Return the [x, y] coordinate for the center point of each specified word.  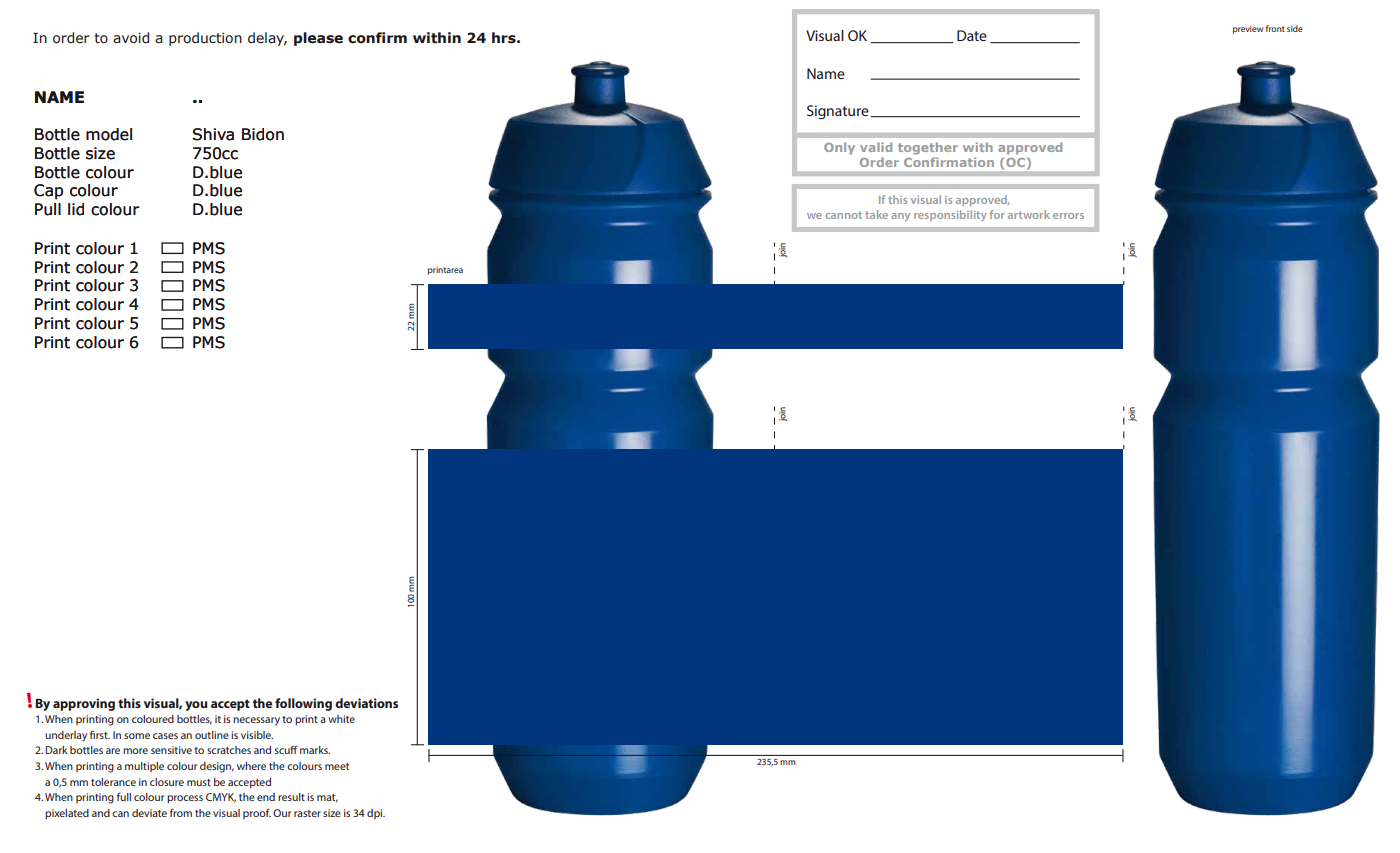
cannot [843, 215]
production [205, 39]
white [341, 719]
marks [315, 750]
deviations [366, 703]
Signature [839, 112]
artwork [1029, 214]
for [997, 214]
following [303, 704]
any [900, 217]
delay [267, 39]
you [196, 706]
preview [1248, 30]
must [199, 782]
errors [1068, 216]
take [876, 214]
